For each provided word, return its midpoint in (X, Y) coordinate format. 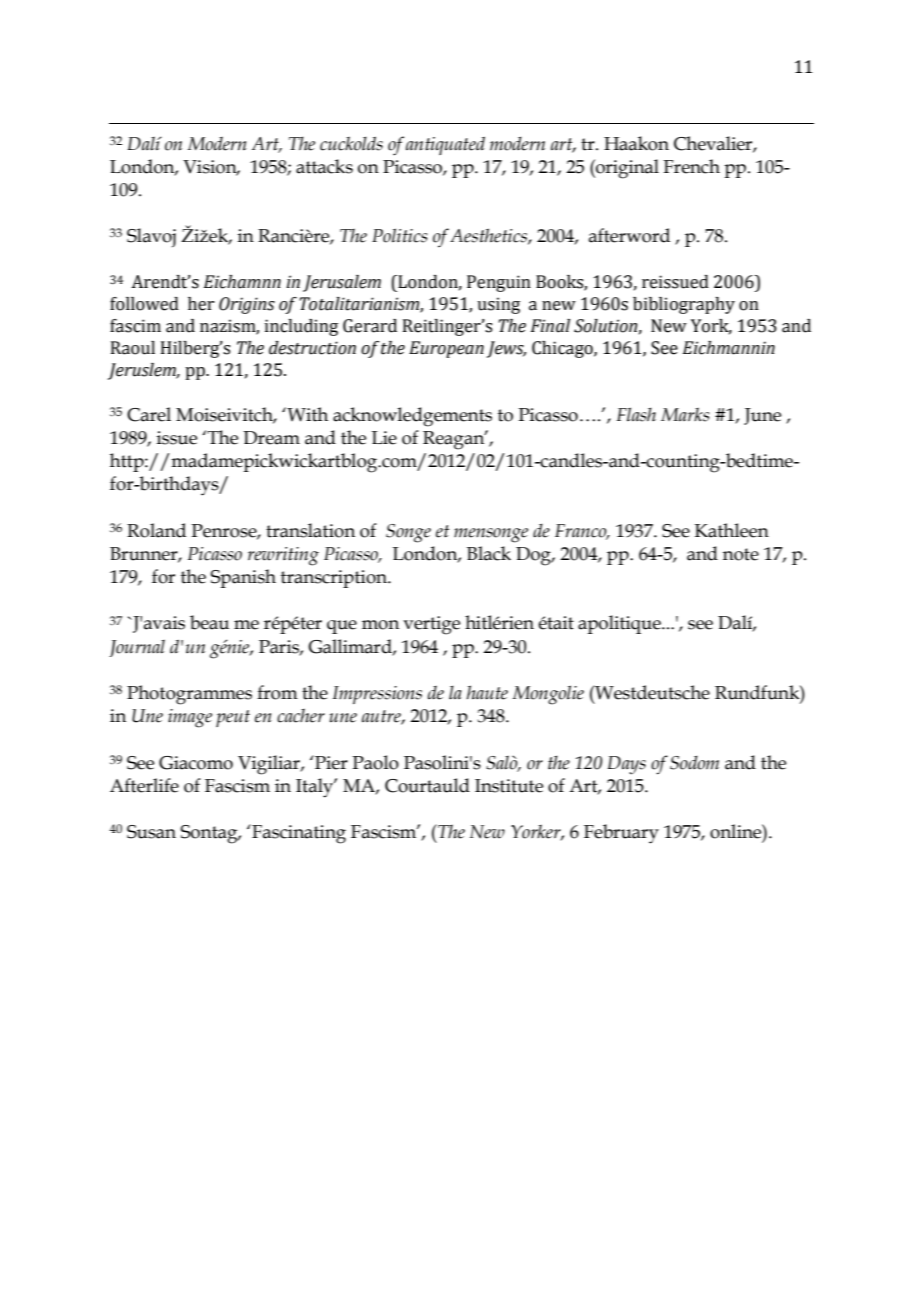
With (306, 414)
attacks (324, 166)
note (741, 554)
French (691, 166)
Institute (509, 786)
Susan (151, 832)
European (446, 349)
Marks (685, 414)
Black (489, 553)
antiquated (445, 145)
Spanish (243, 578)
